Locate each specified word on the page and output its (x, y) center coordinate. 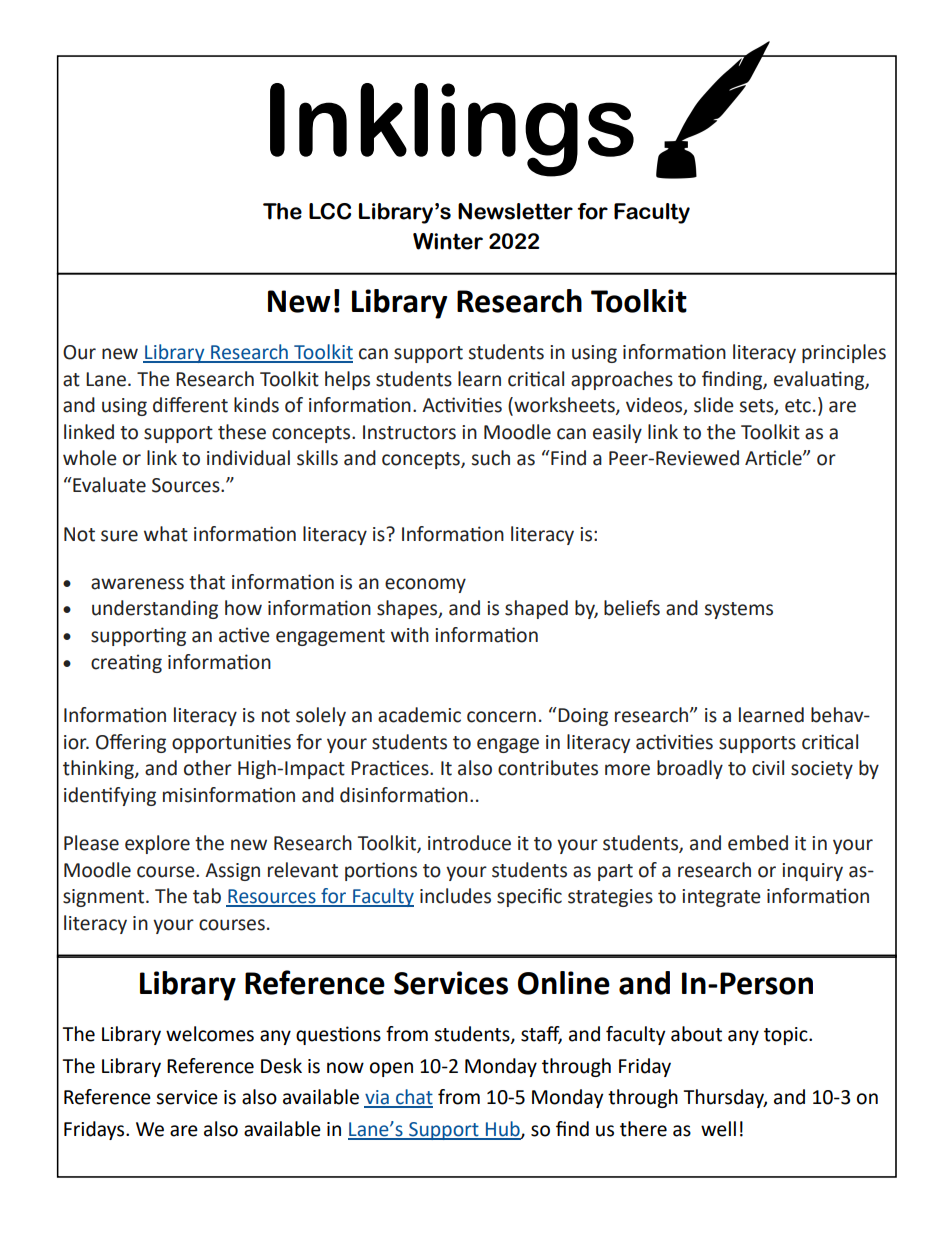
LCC (330, 211)
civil (768, 768)
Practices (391, 768)
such (491, 458)
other (208, 768)
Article (774, 458)
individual (248, 458)
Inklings (452, 130)
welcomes (210, 1034)
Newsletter (515, 211)
